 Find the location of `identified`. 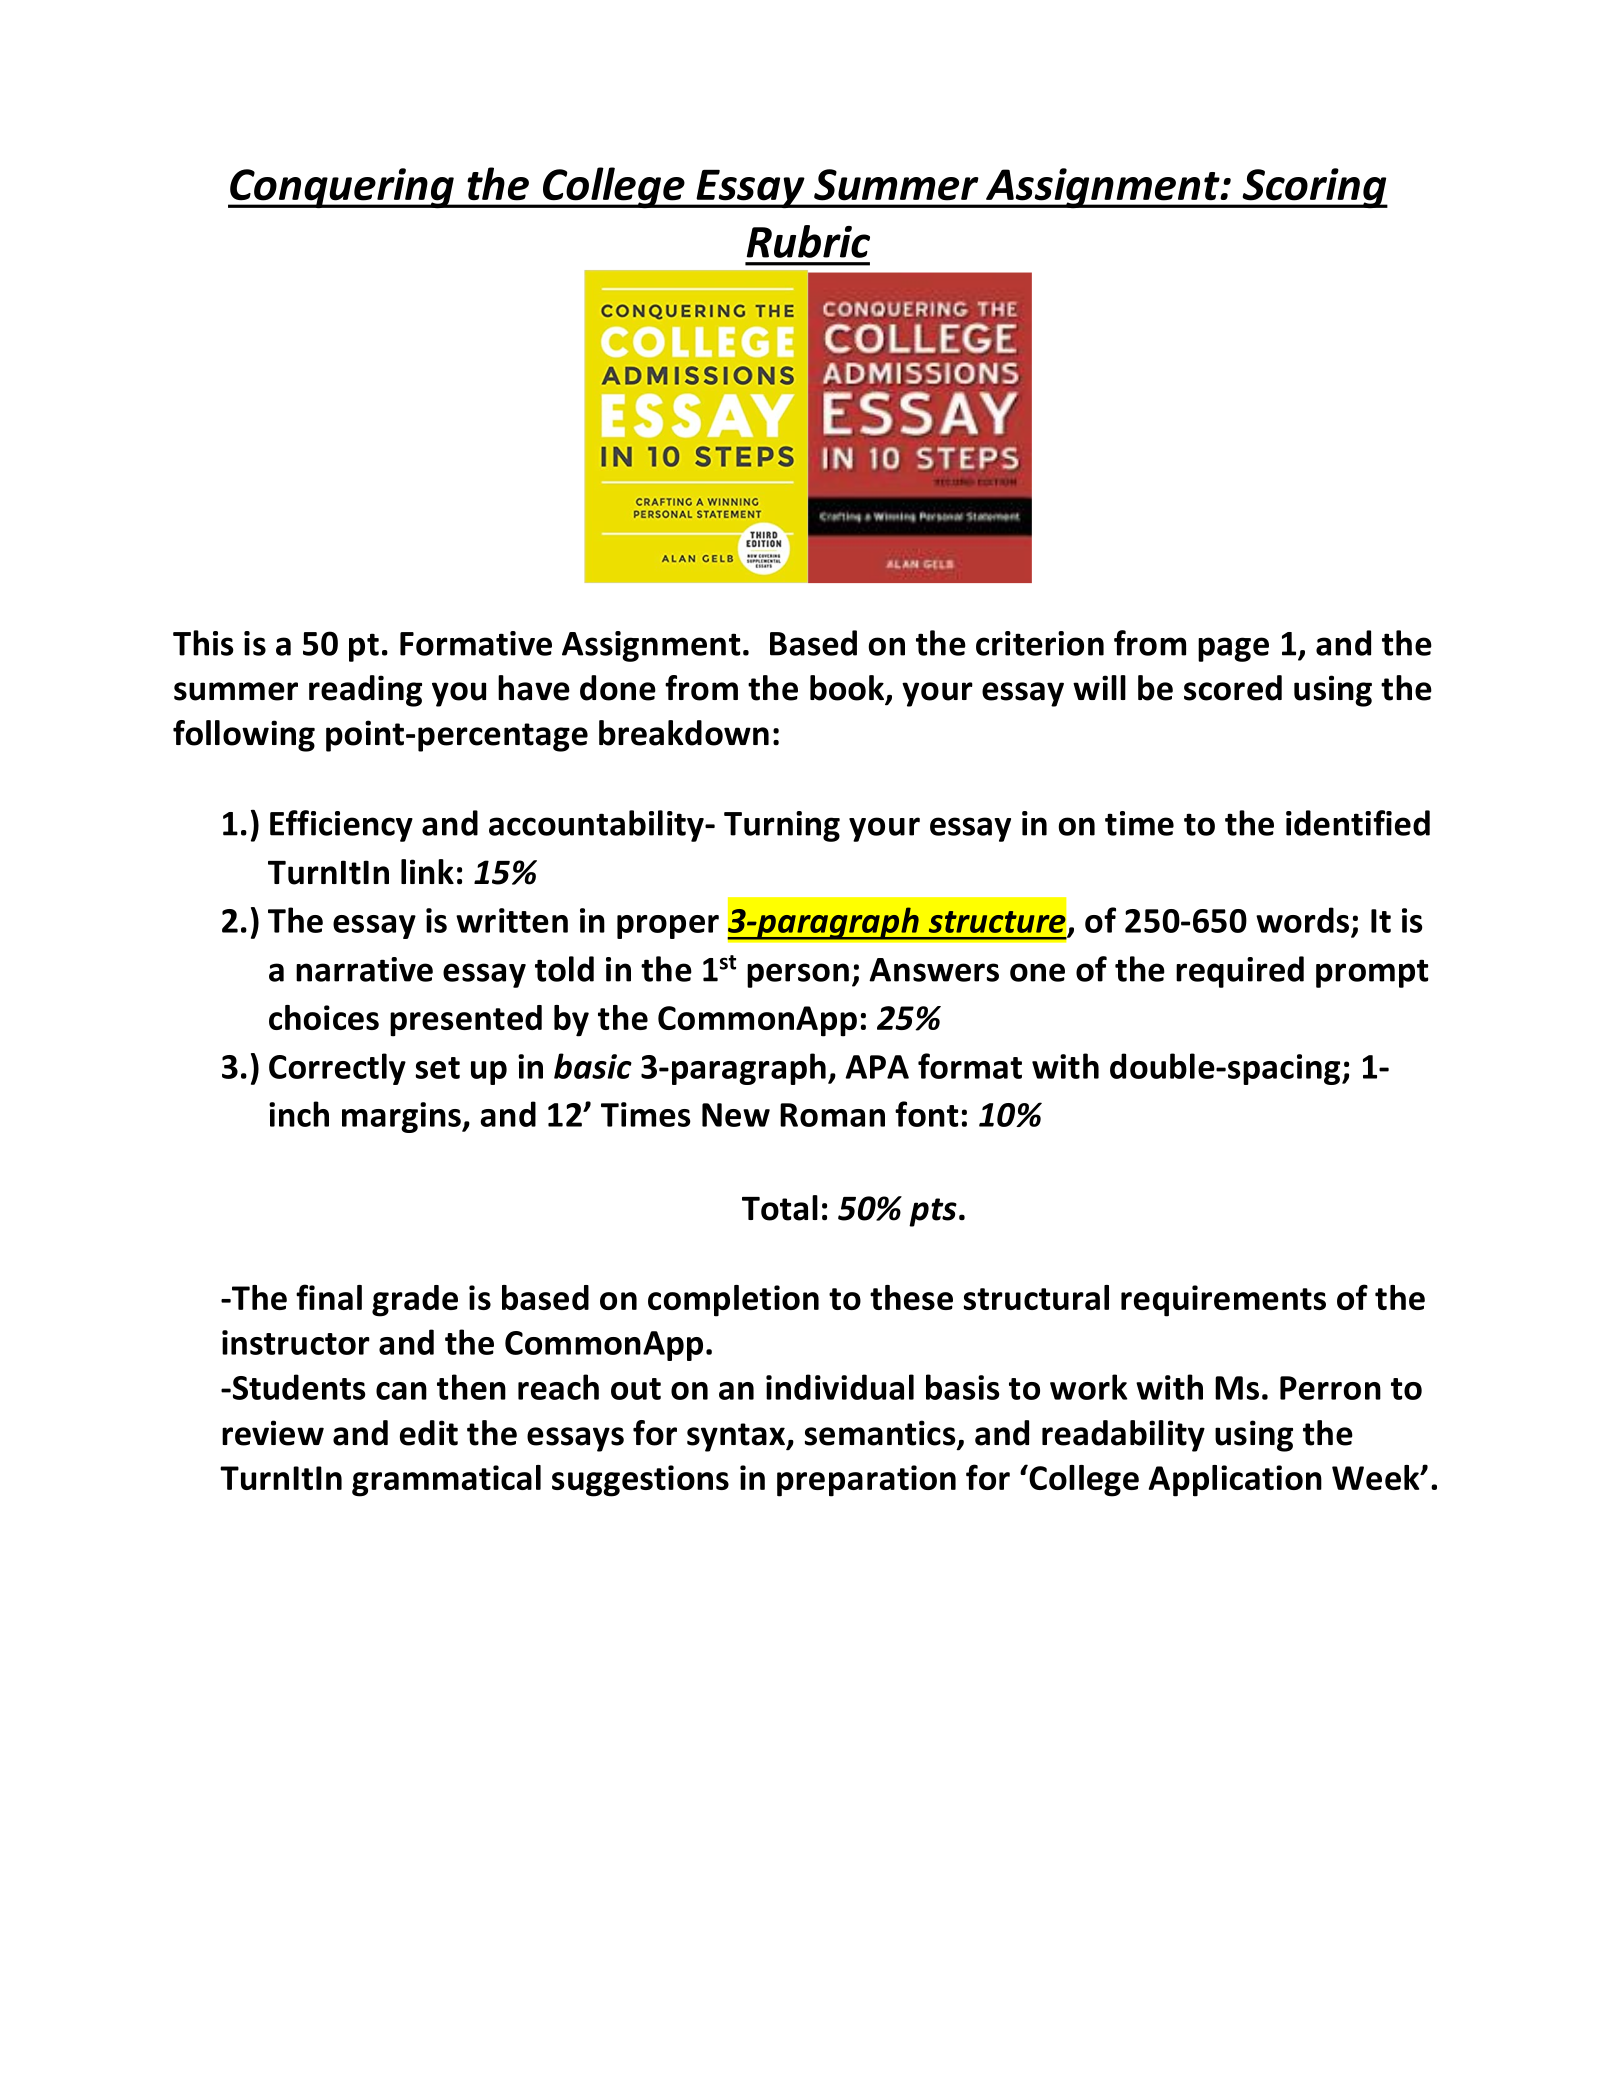

identified is located at coordinates (1358, 823).
